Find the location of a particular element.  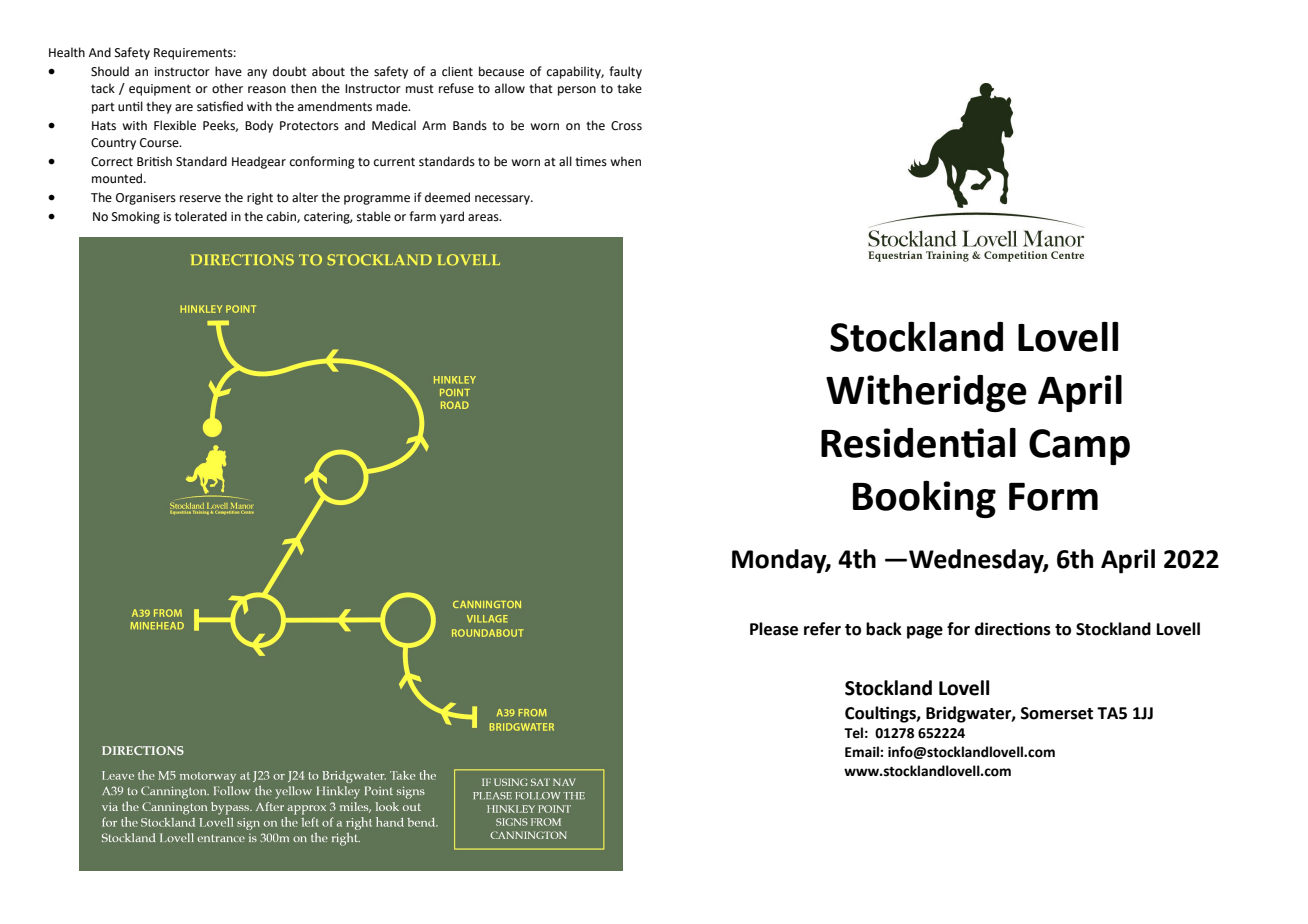

person is located at coordinates (577, 91).
